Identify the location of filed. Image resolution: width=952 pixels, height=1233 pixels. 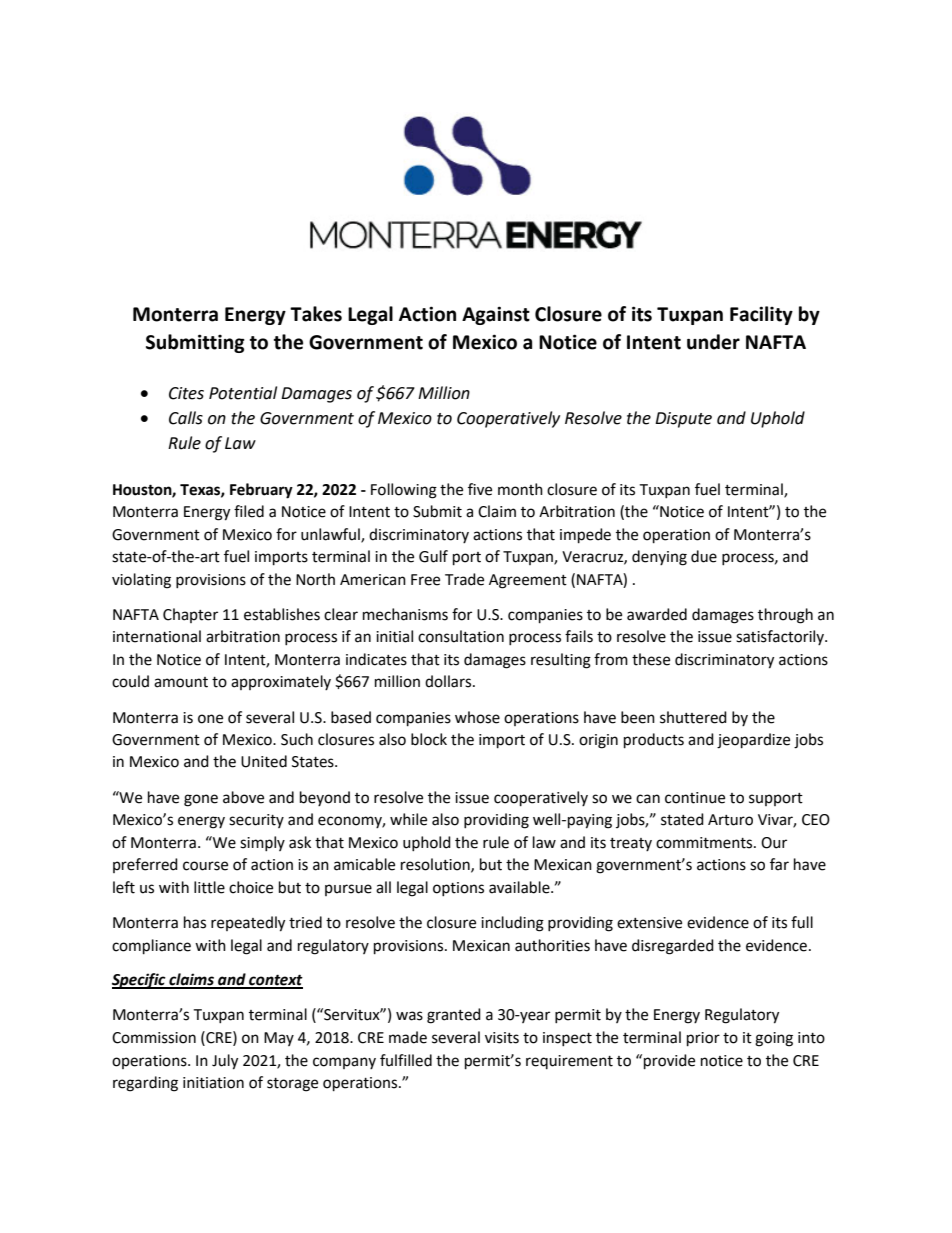
(249, 511).
